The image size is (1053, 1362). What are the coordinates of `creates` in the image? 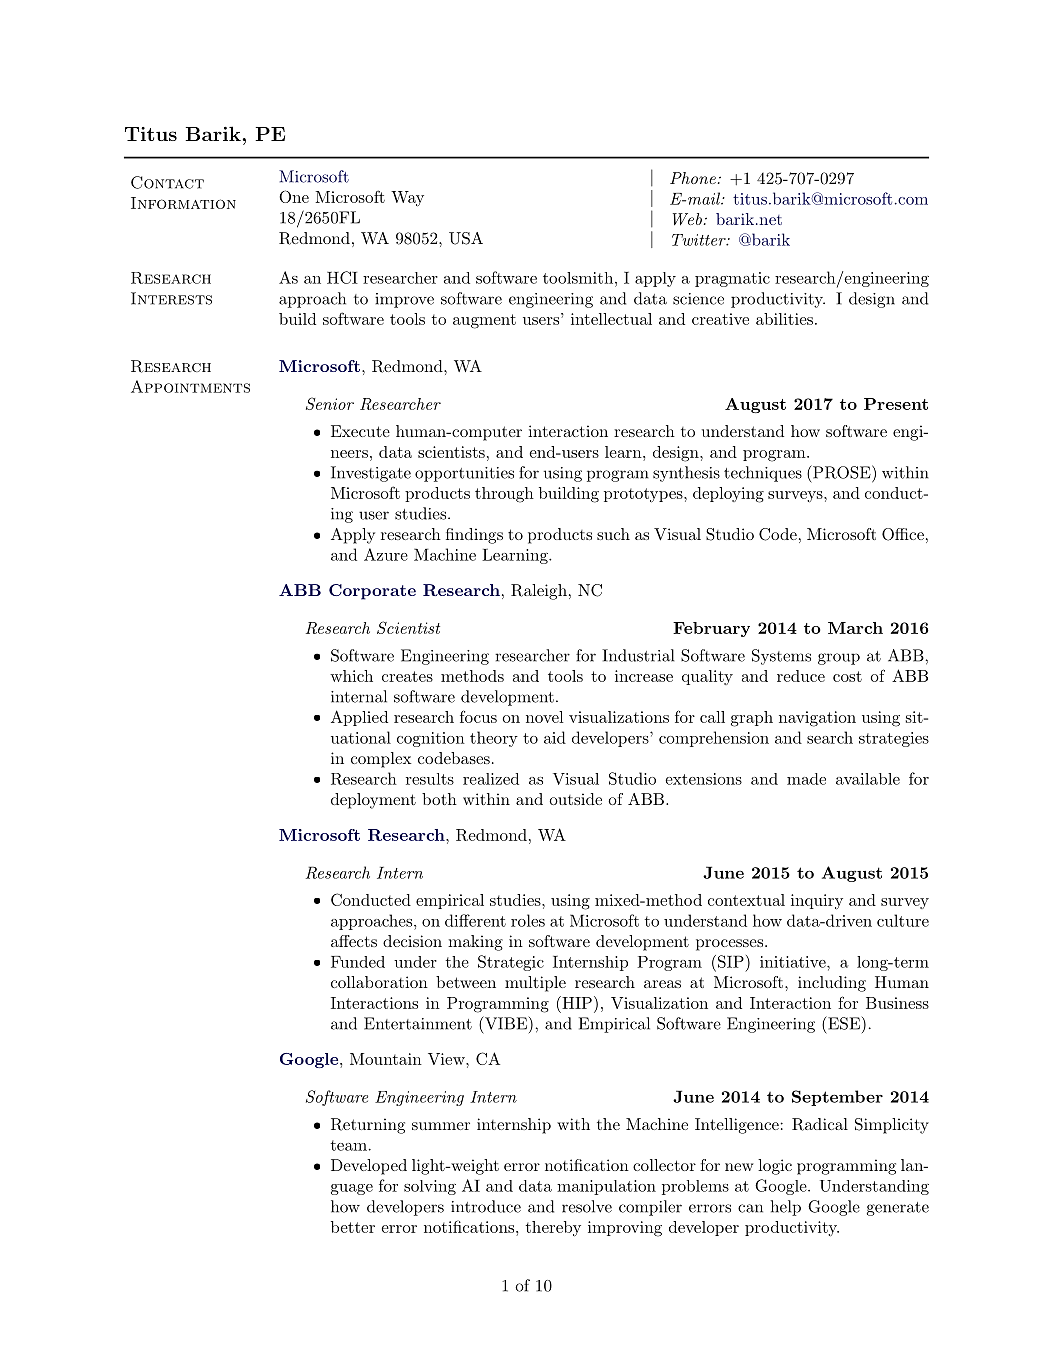 It's located at (407, 676).
